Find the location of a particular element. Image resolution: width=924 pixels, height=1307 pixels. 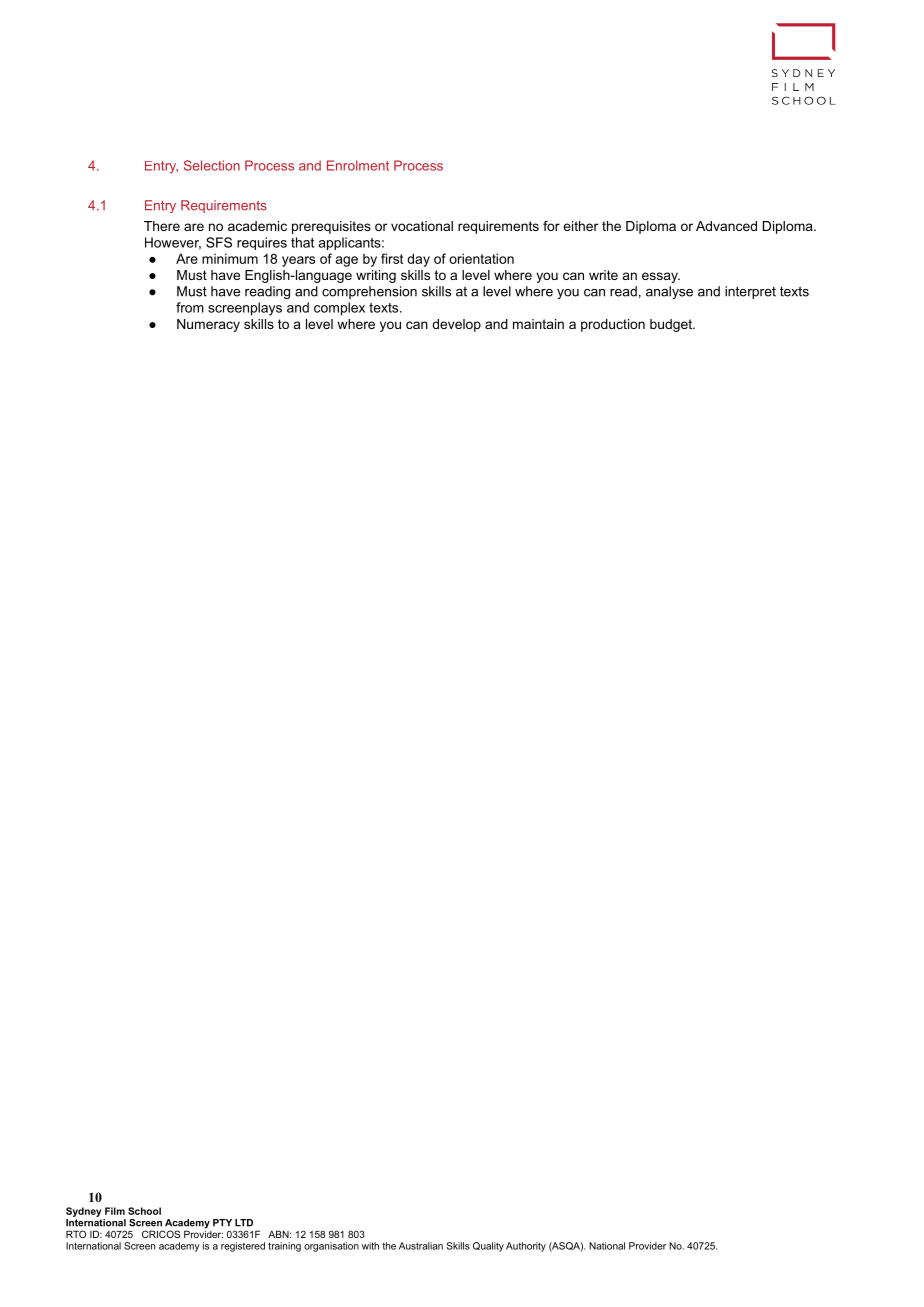

budget is located at coordinates (672, 325).
